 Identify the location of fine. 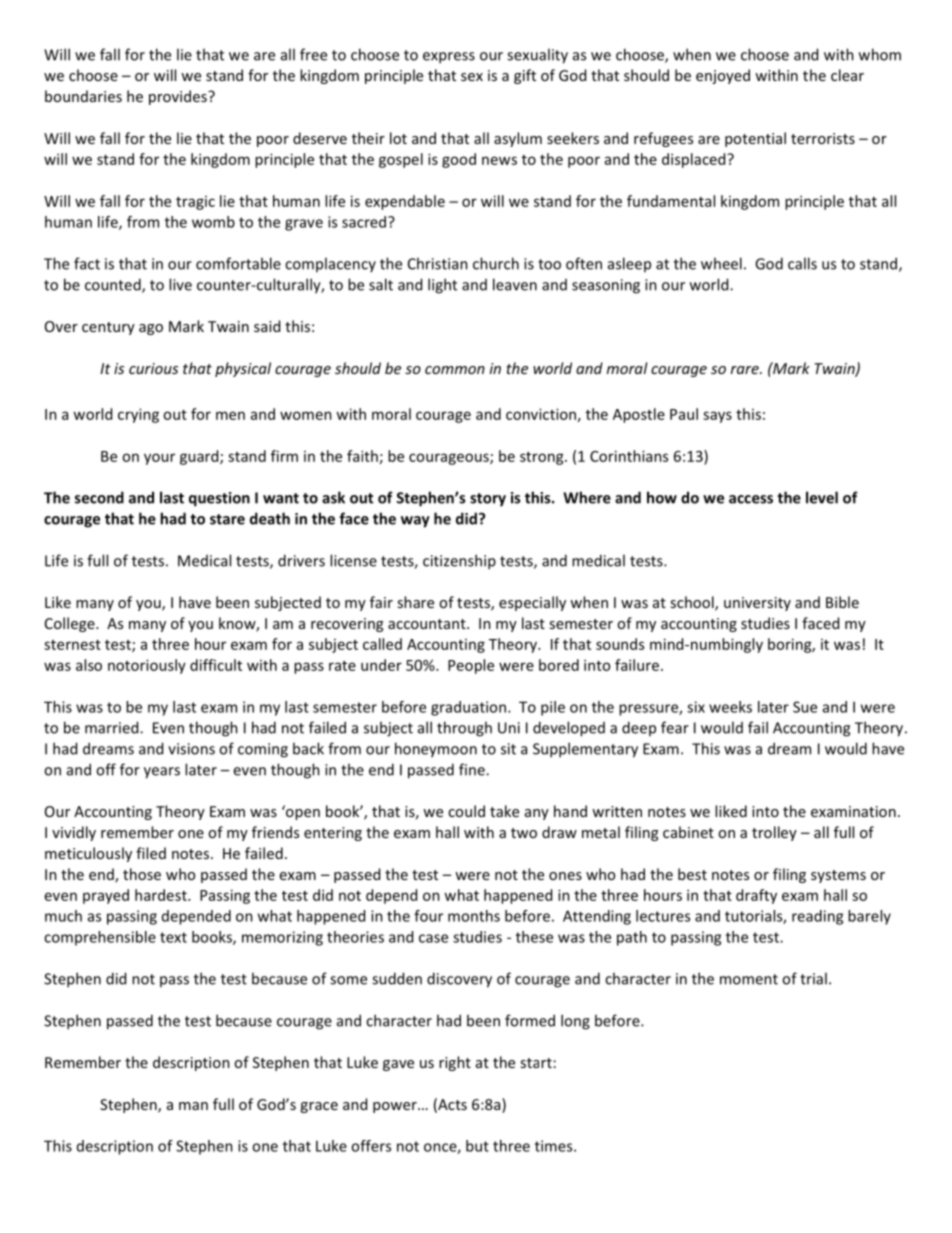
(473, 769).
